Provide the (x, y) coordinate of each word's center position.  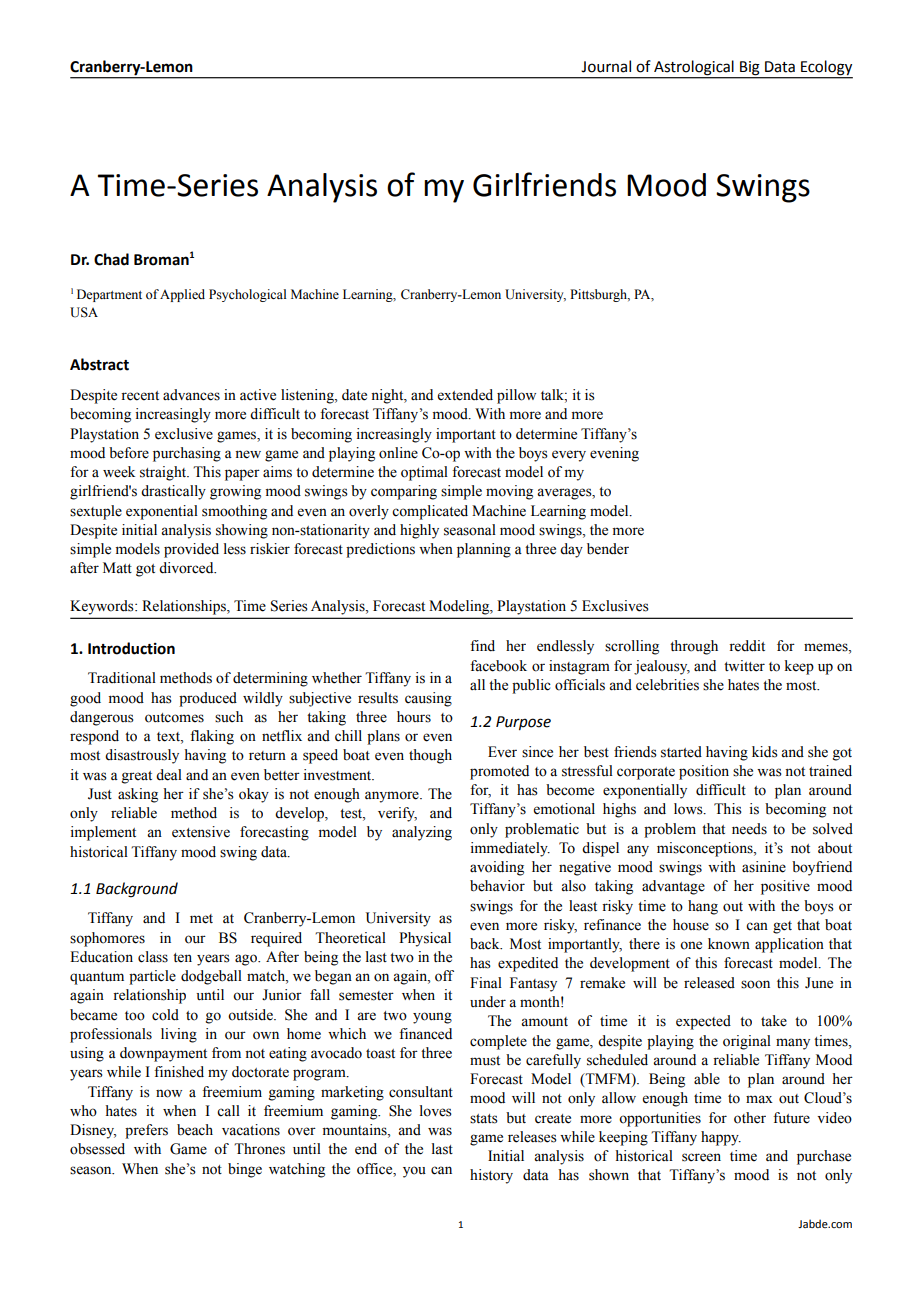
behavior (497, 886)
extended (465, 395)
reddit (747, 646)
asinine (764, 867)
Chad (111, 259)
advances (191, 395)
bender (608, 549)
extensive (201, 832)
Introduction (131, 648)
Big (749, 68)
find (482, 646)
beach (195, 1130)
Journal (606, 66)
